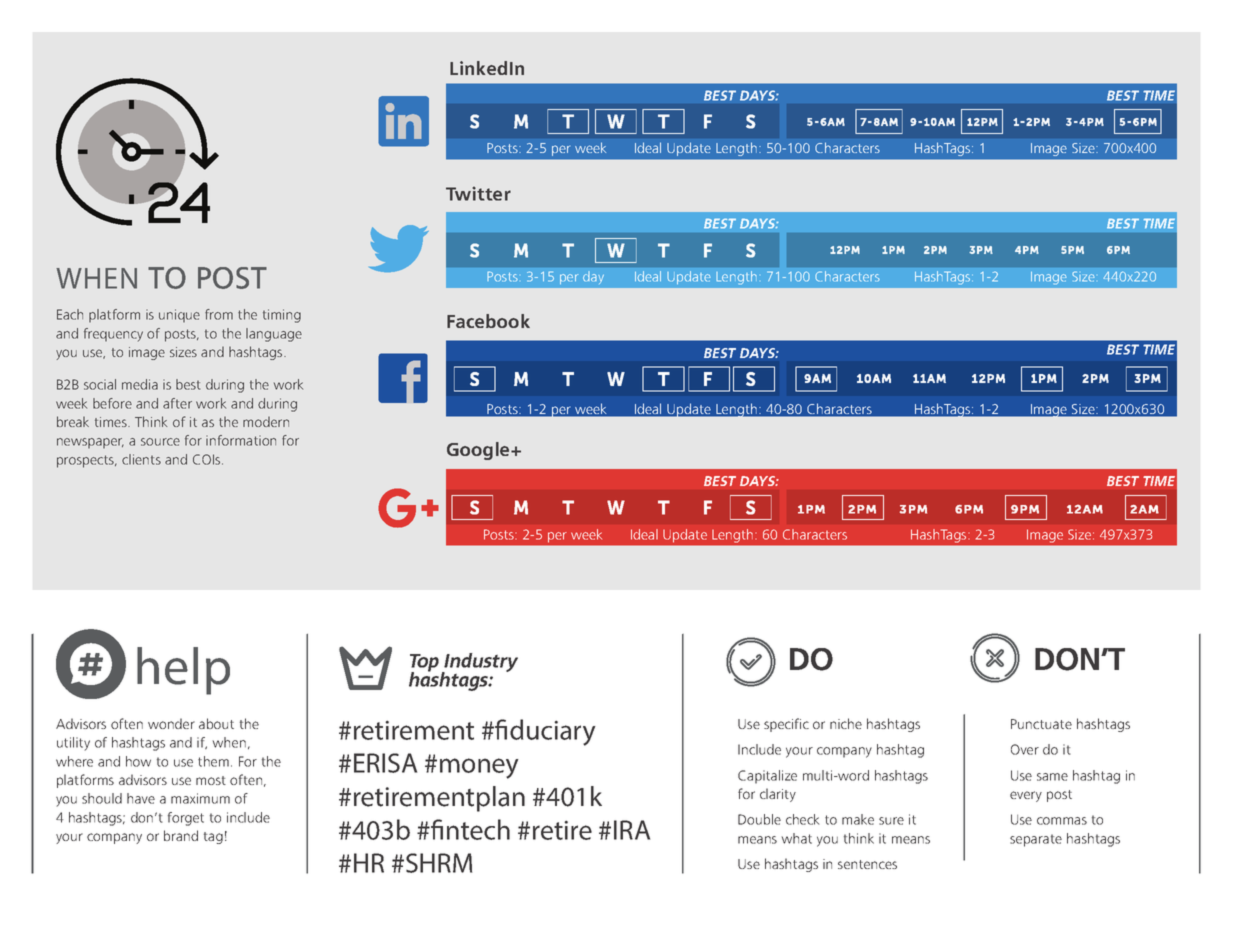  Describe the element at coordinates (479, 451) in the image. I see `Google` at that location.
